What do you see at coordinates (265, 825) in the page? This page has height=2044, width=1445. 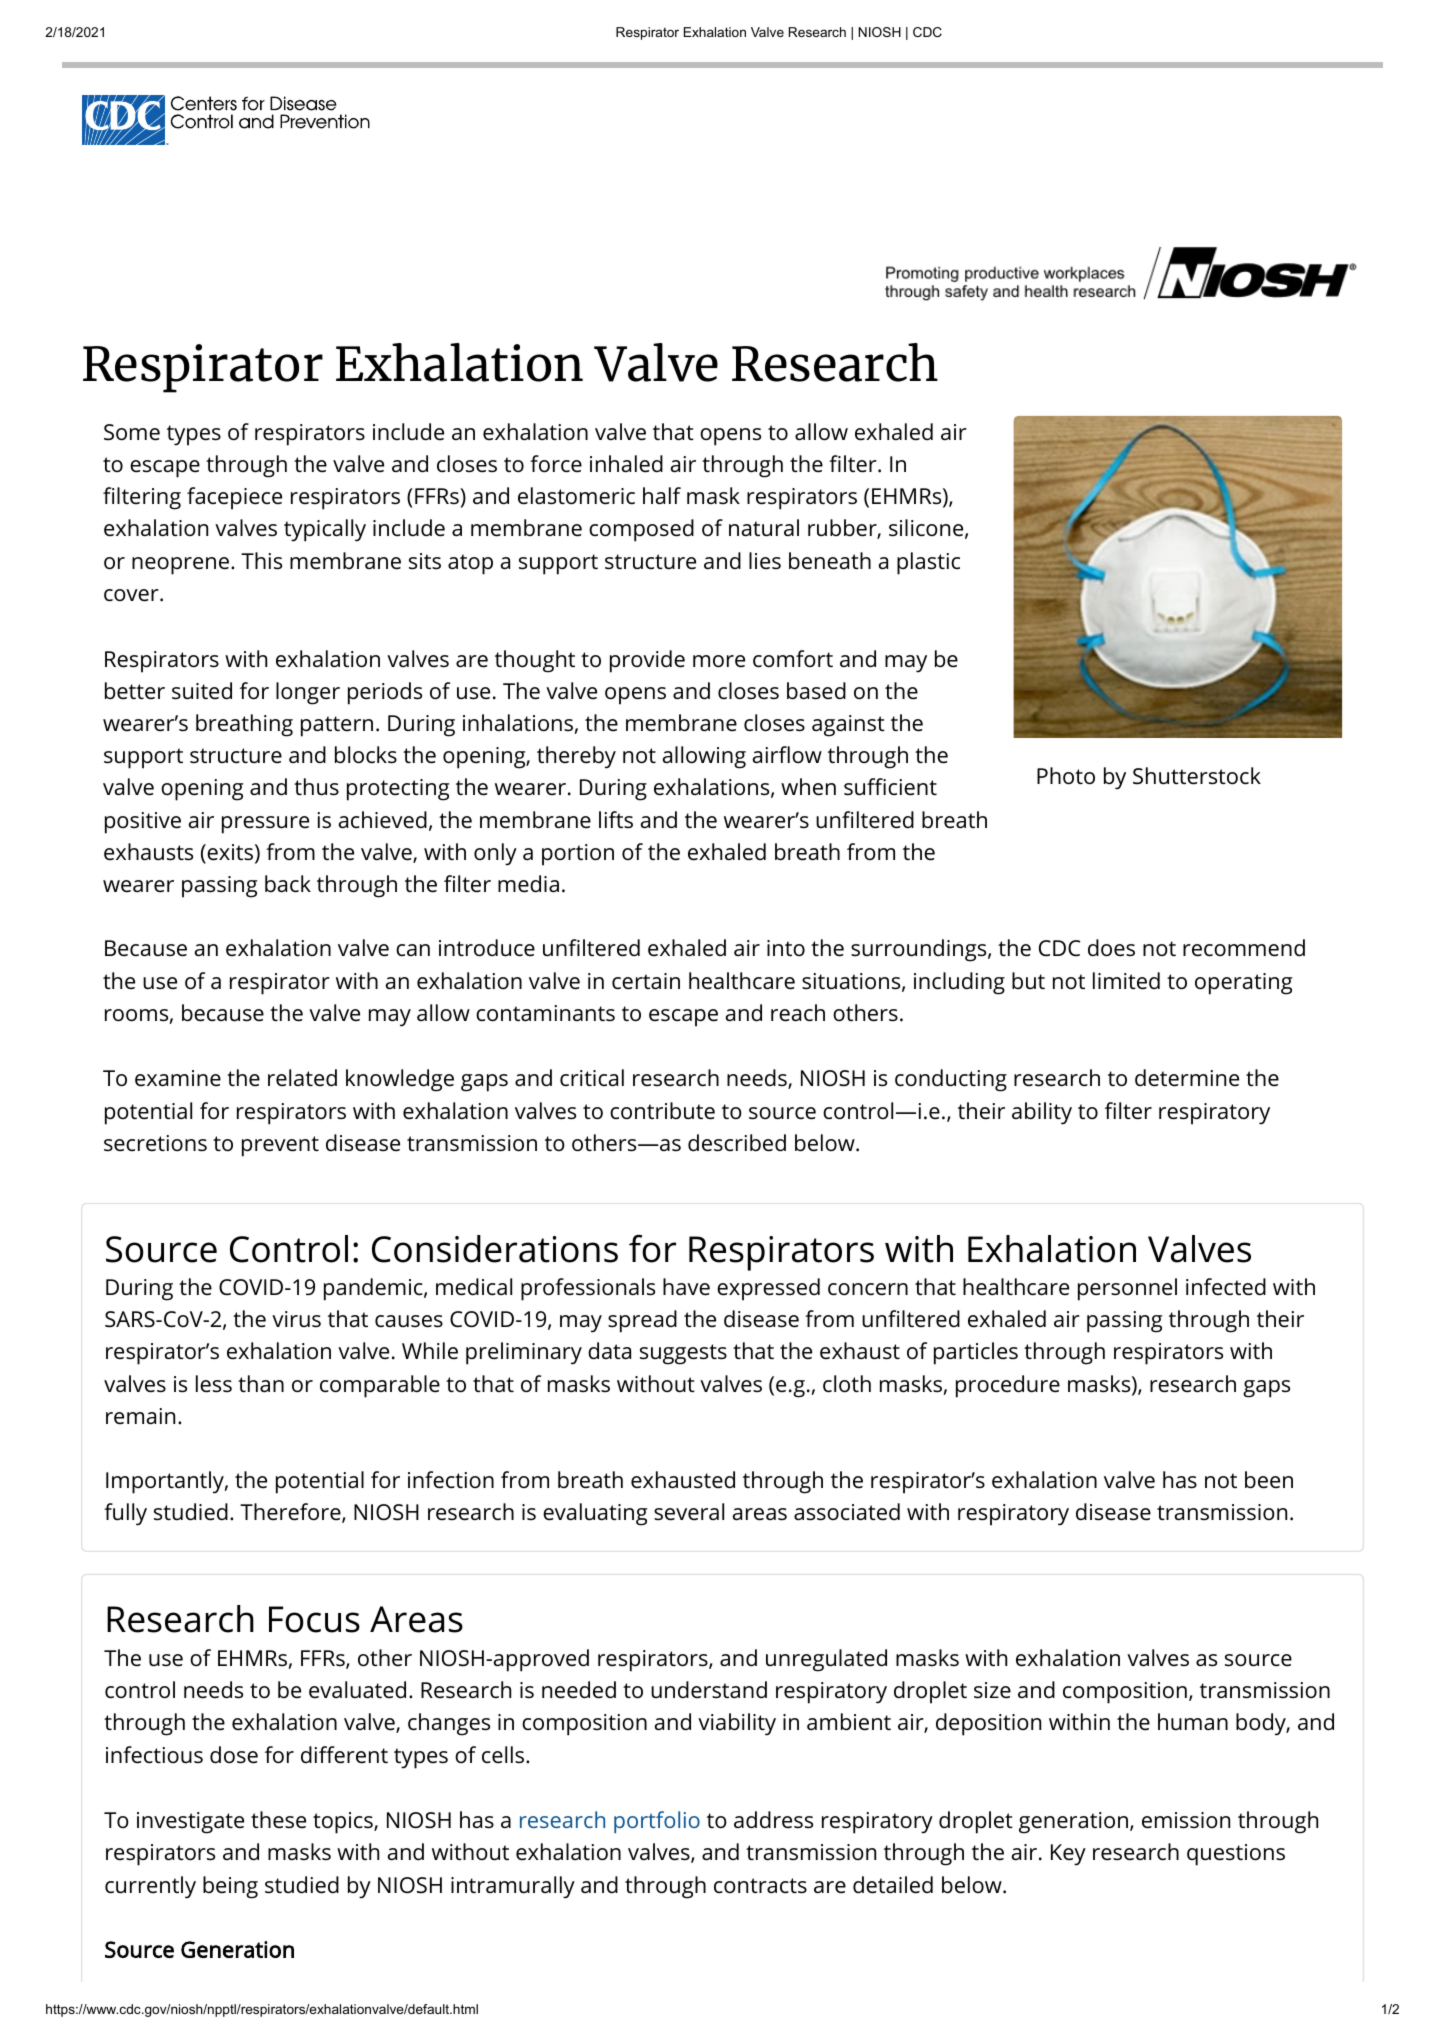 I see `pressure` at bounding box center [265, 825].
